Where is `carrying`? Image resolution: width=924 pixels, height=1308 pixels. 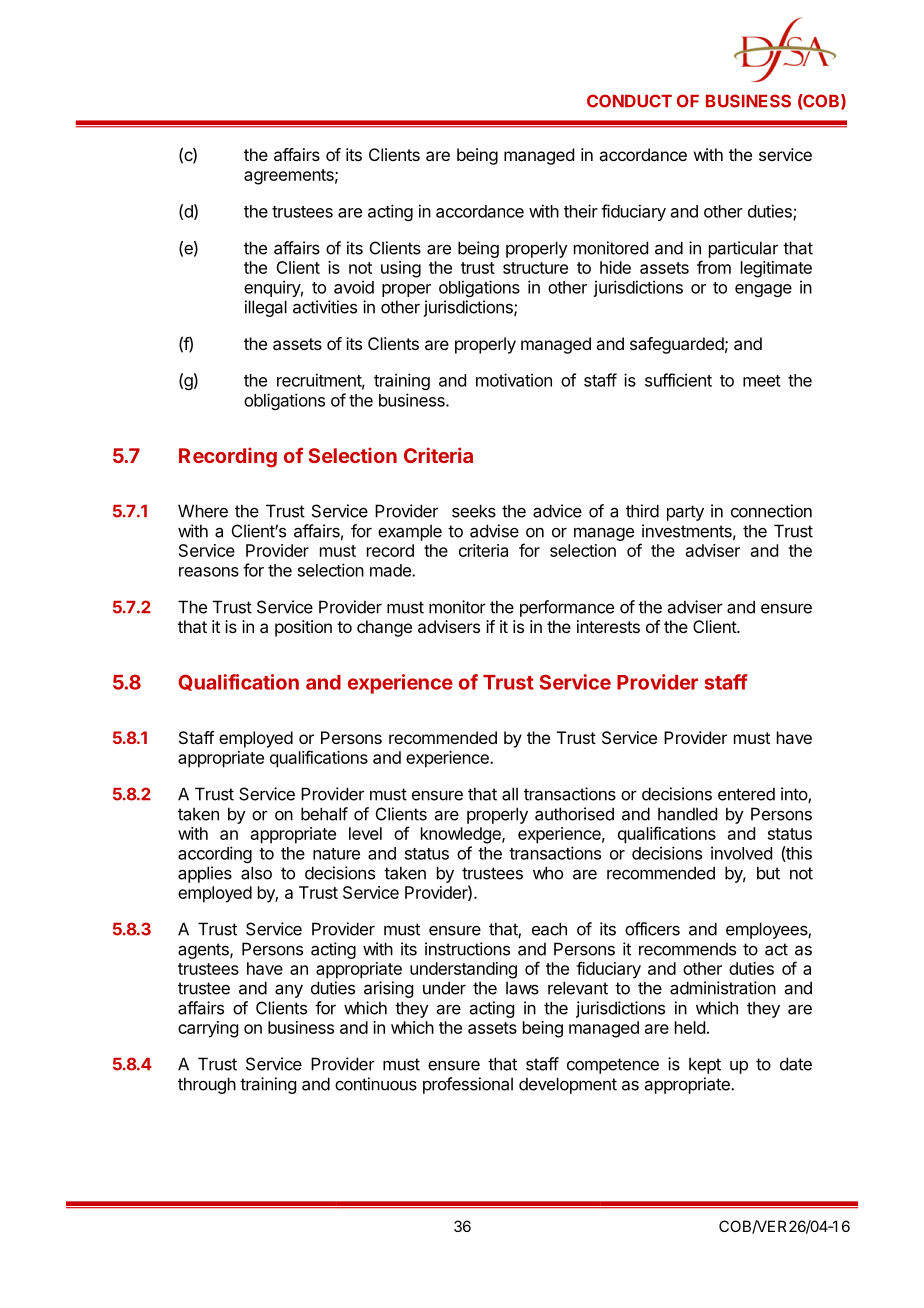 carrying is located at coordinates (208, 1029).
